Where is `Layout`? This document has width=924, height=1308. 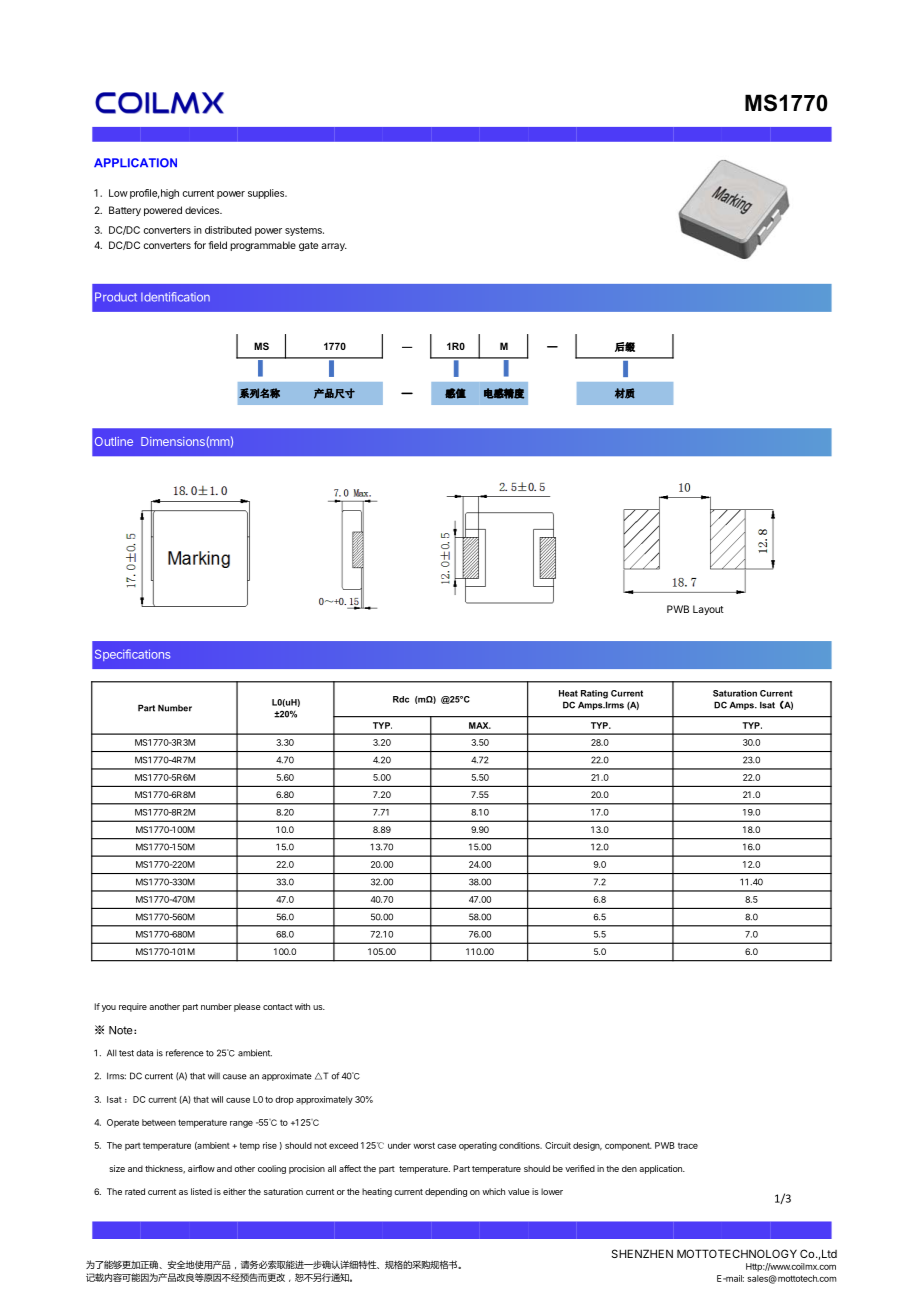 Layout is located at coordinates (708, 610).
